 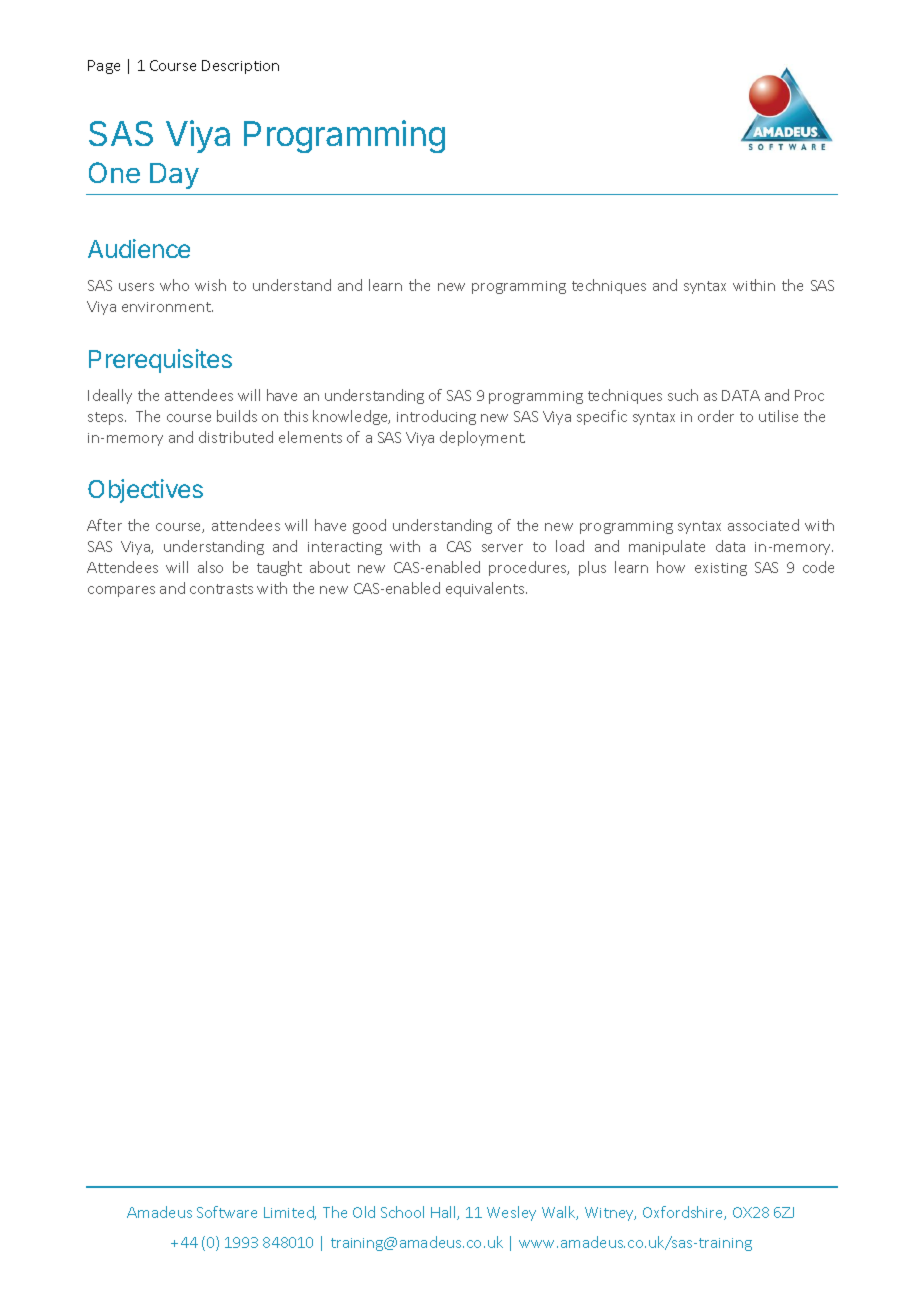 What do you see at coordinates (402, 1212) in the page?
I see `School` at bounding box center [402, 1212].
